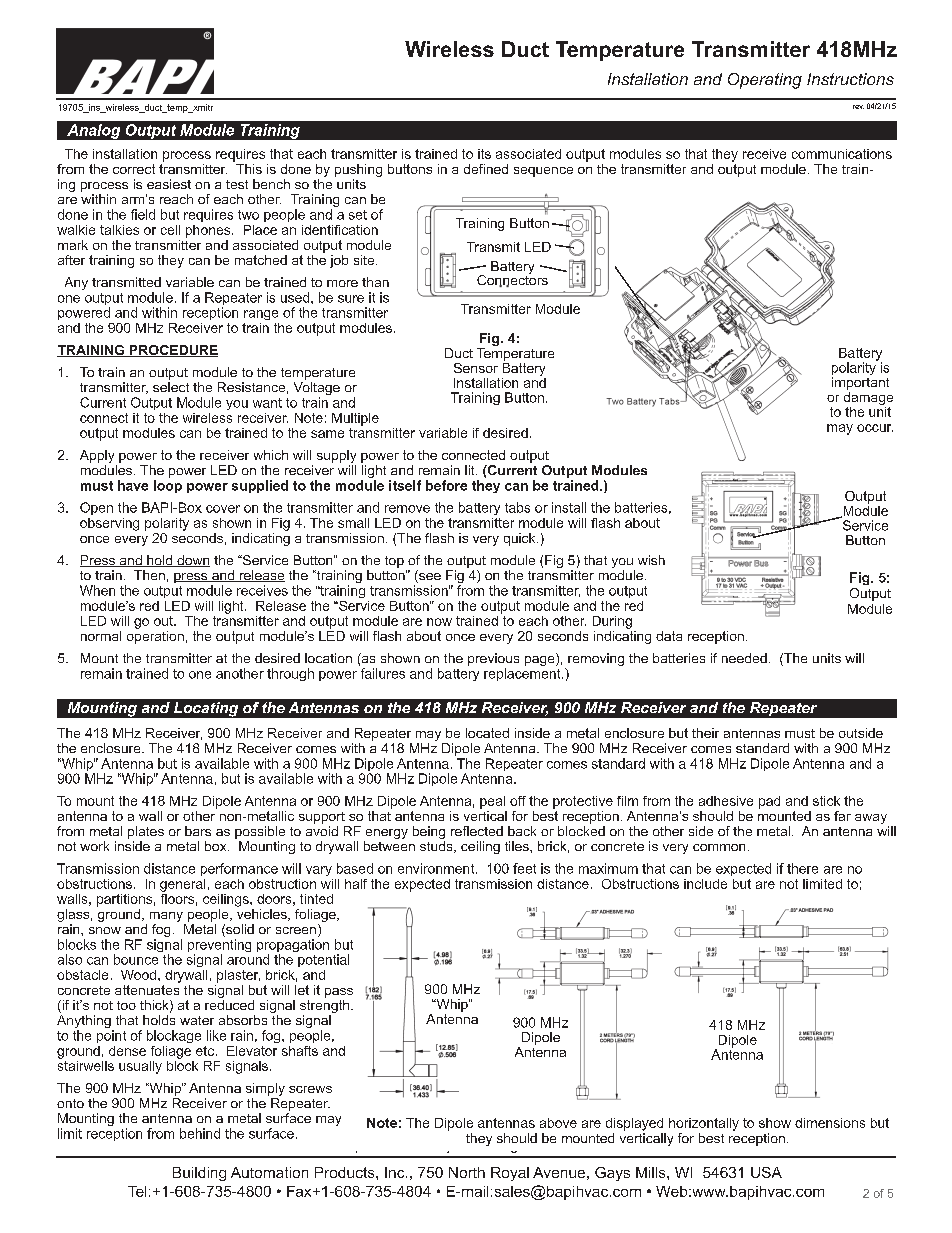 The height and width of the document is (1233, 952). I want to click on Operating, so click(765, 81).
